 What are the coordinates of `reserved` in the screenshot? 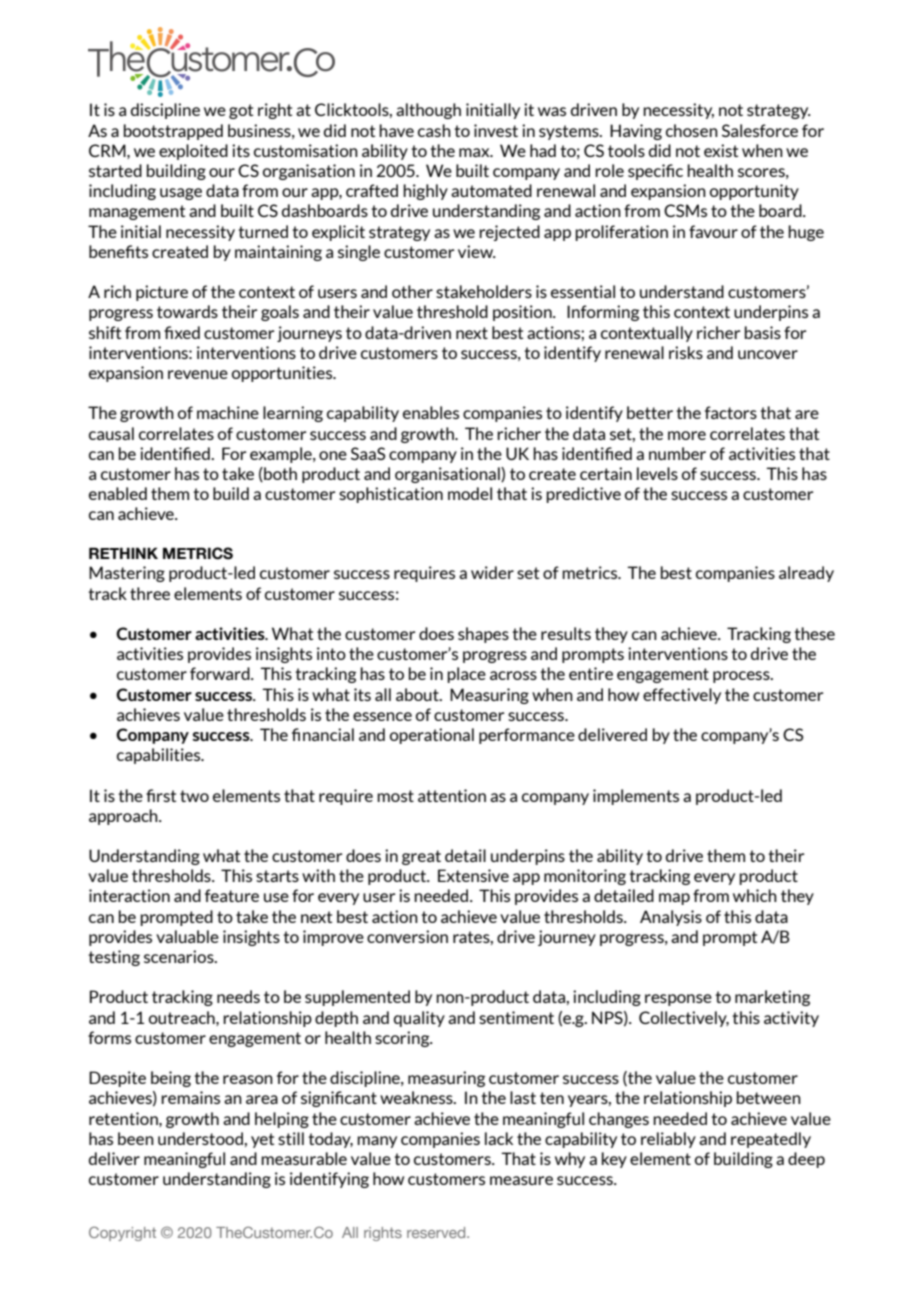 It's located at (437, 1232).
